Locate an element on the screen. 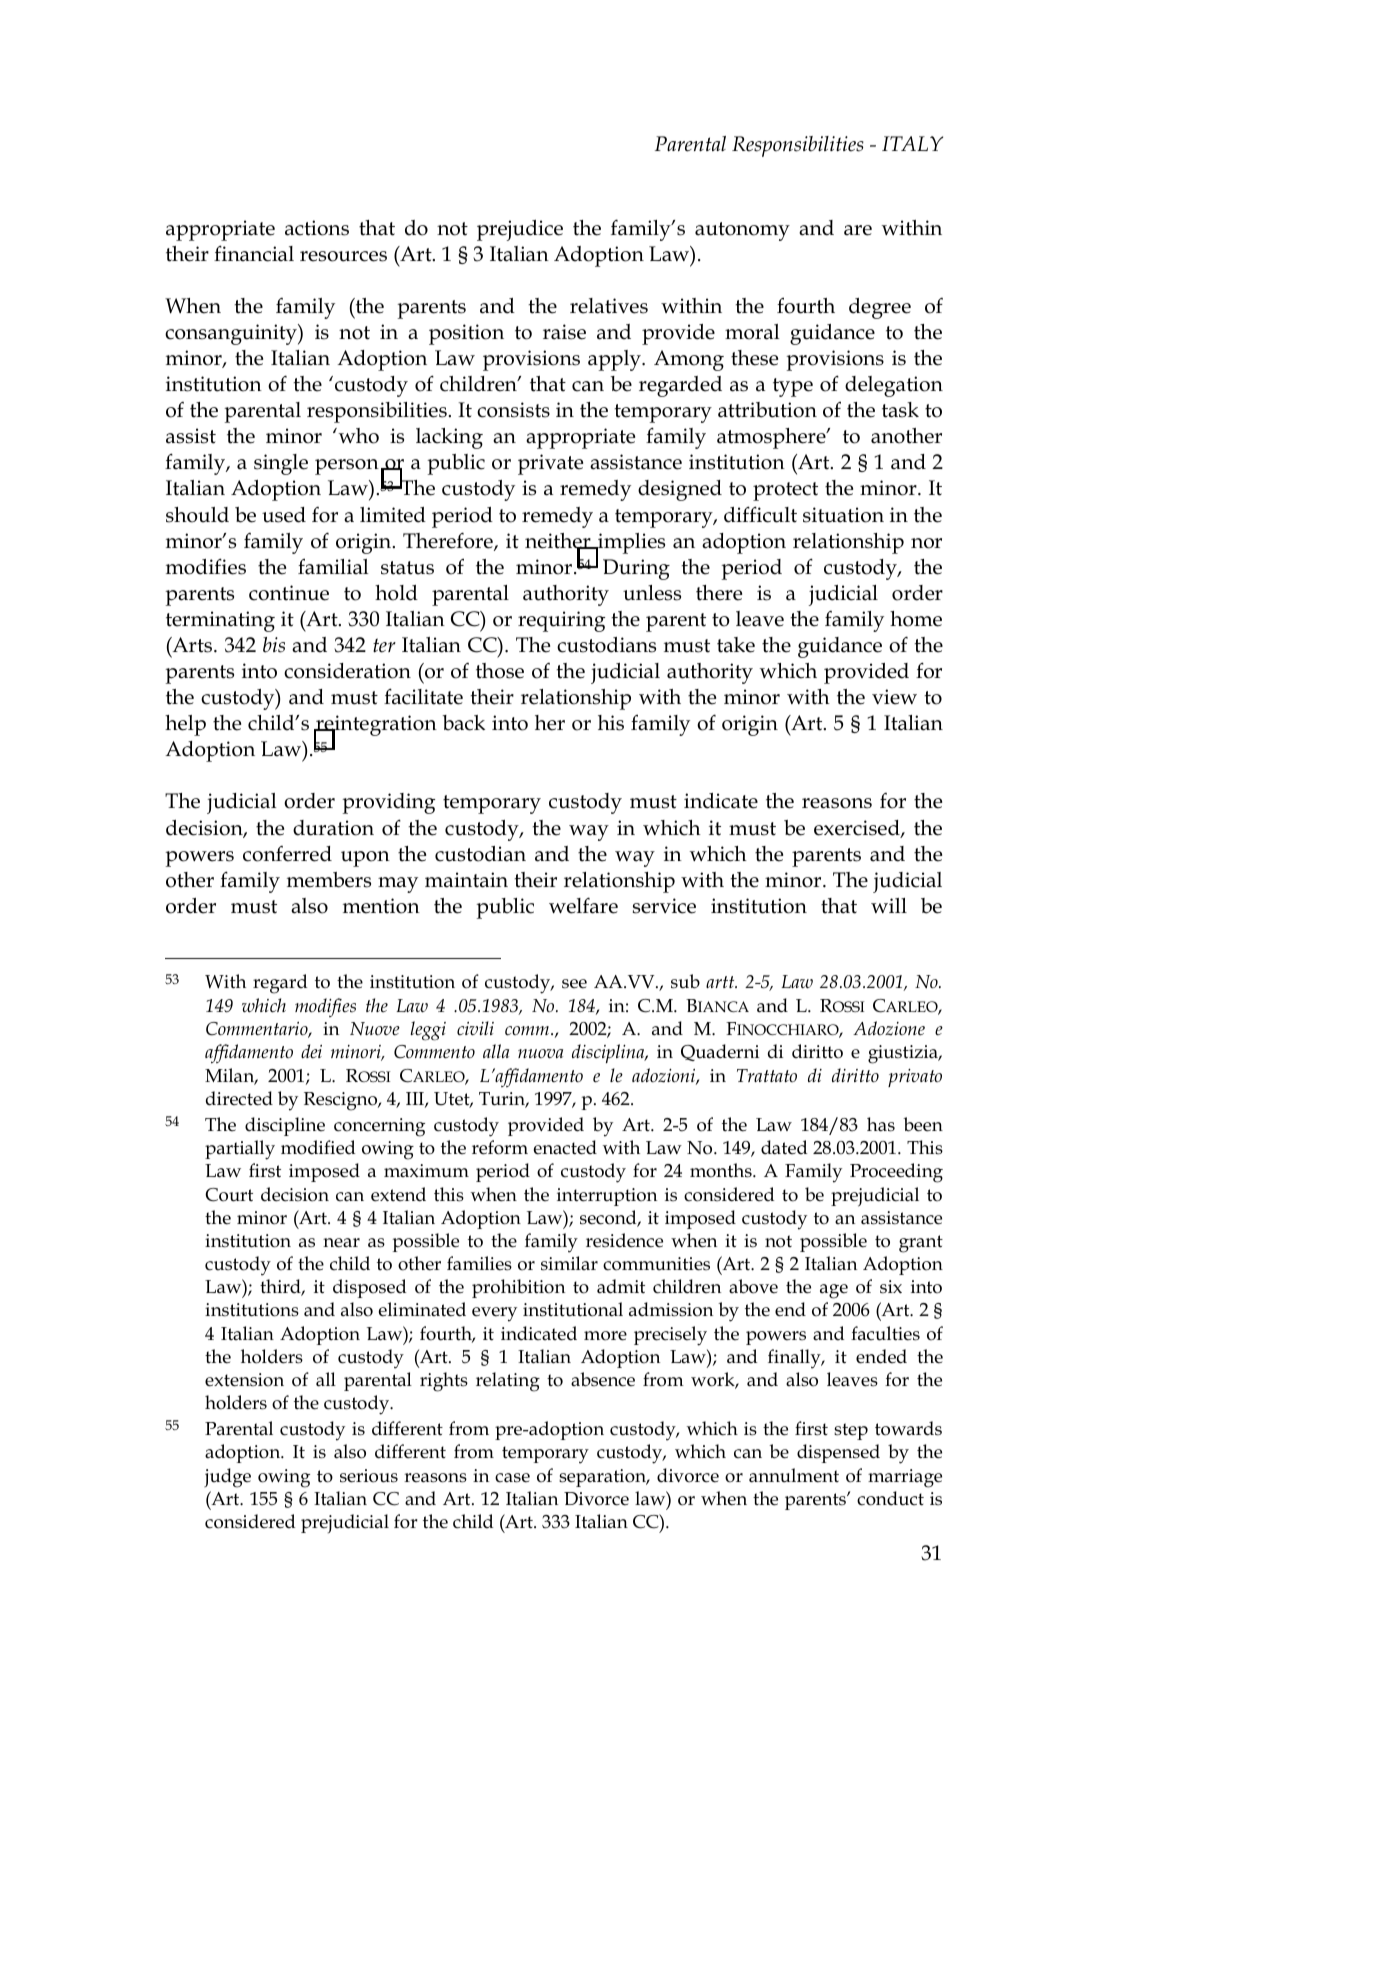 The width and height of the screenshot is (1388, 1964). those is located at coordinates (500, 671).
